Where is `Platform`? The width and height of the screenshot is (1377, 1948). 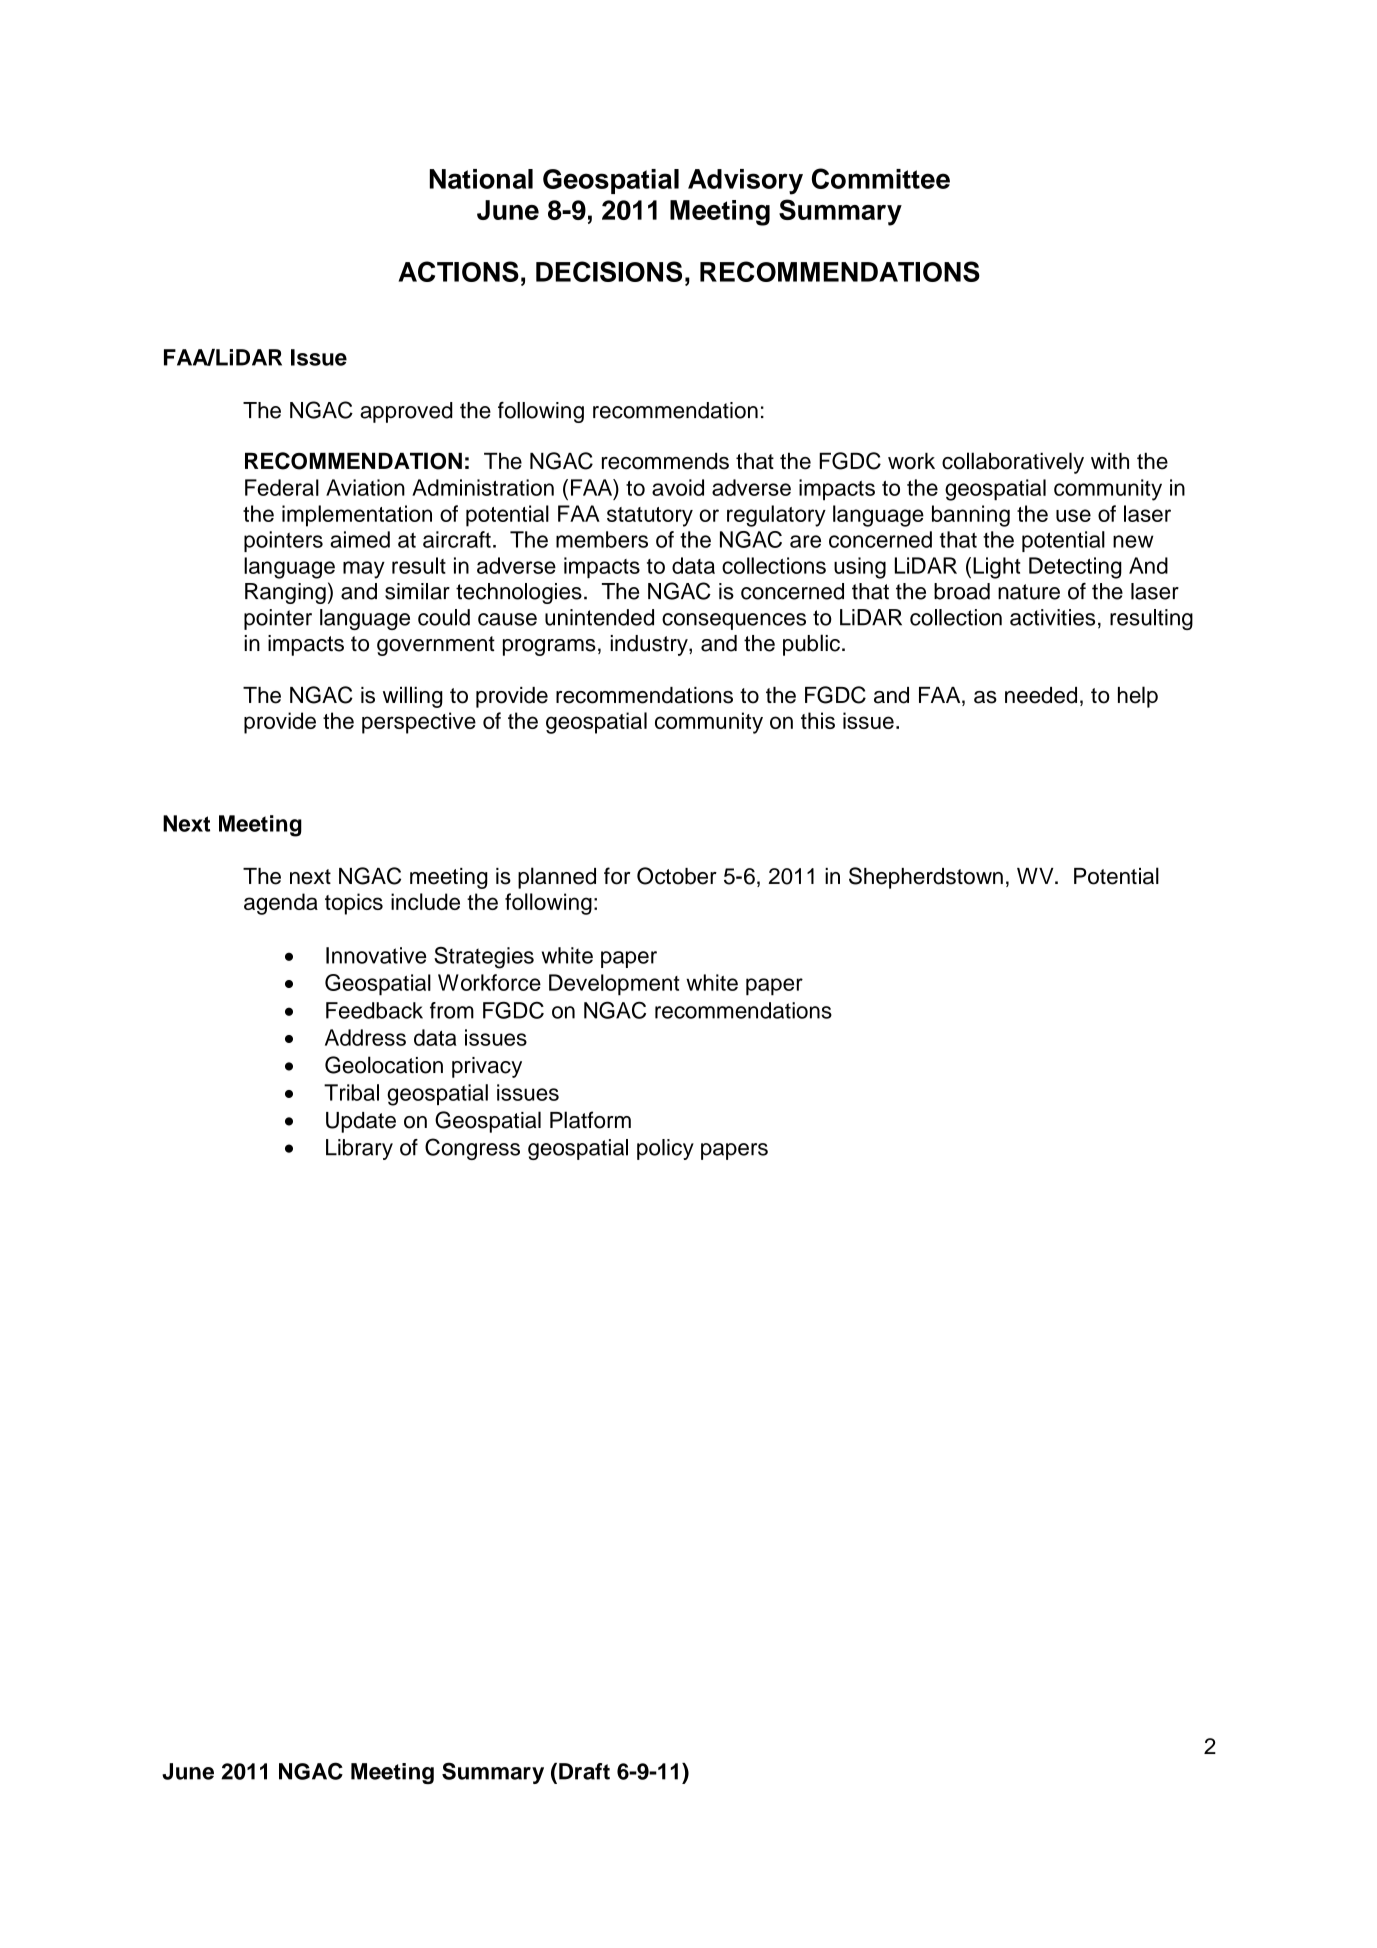
Platform is located at coordinates (590, 1120).
